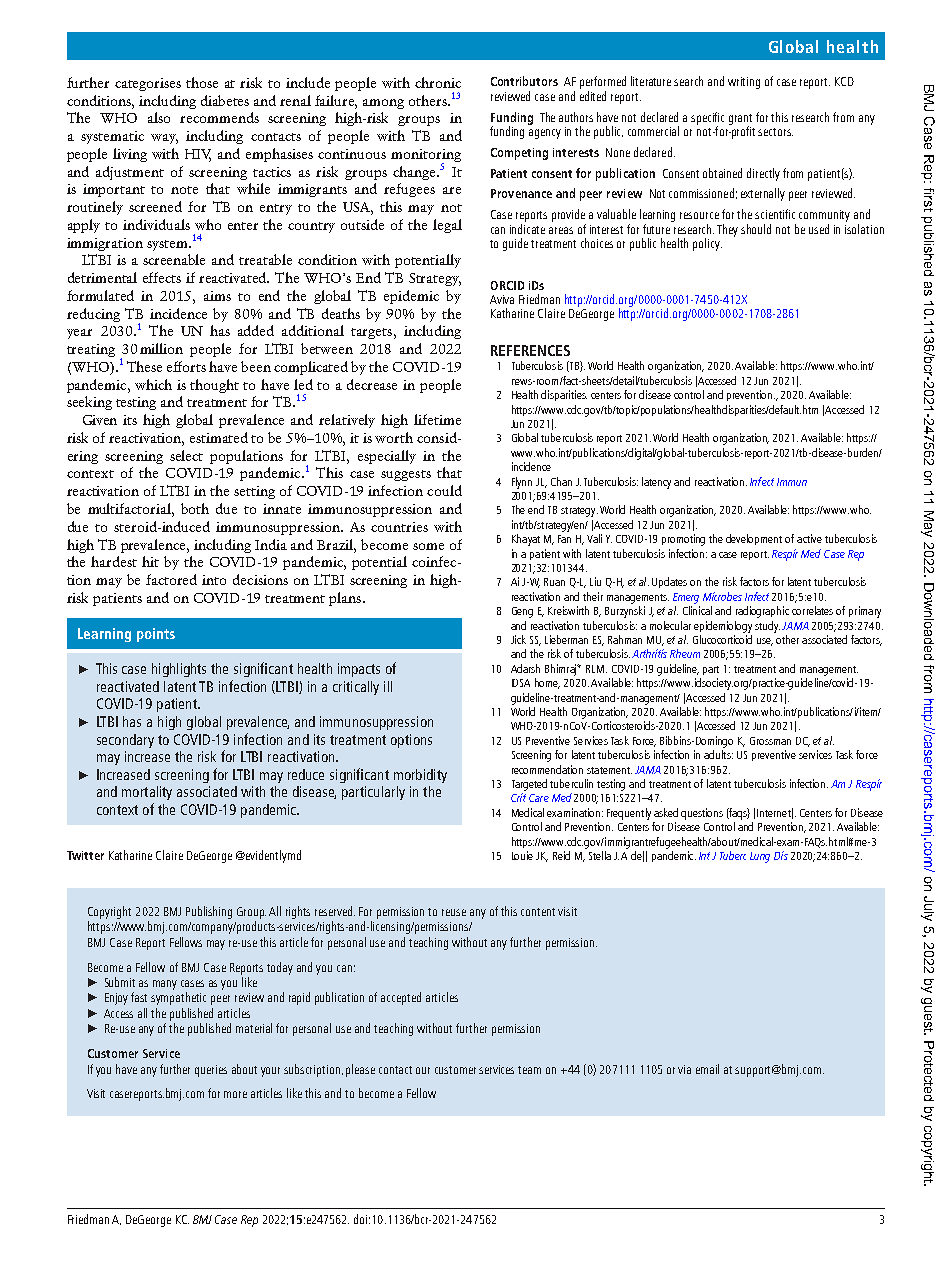 This screenshot has width=952, height=1270. I want to click on team, so click(529, 1070).
